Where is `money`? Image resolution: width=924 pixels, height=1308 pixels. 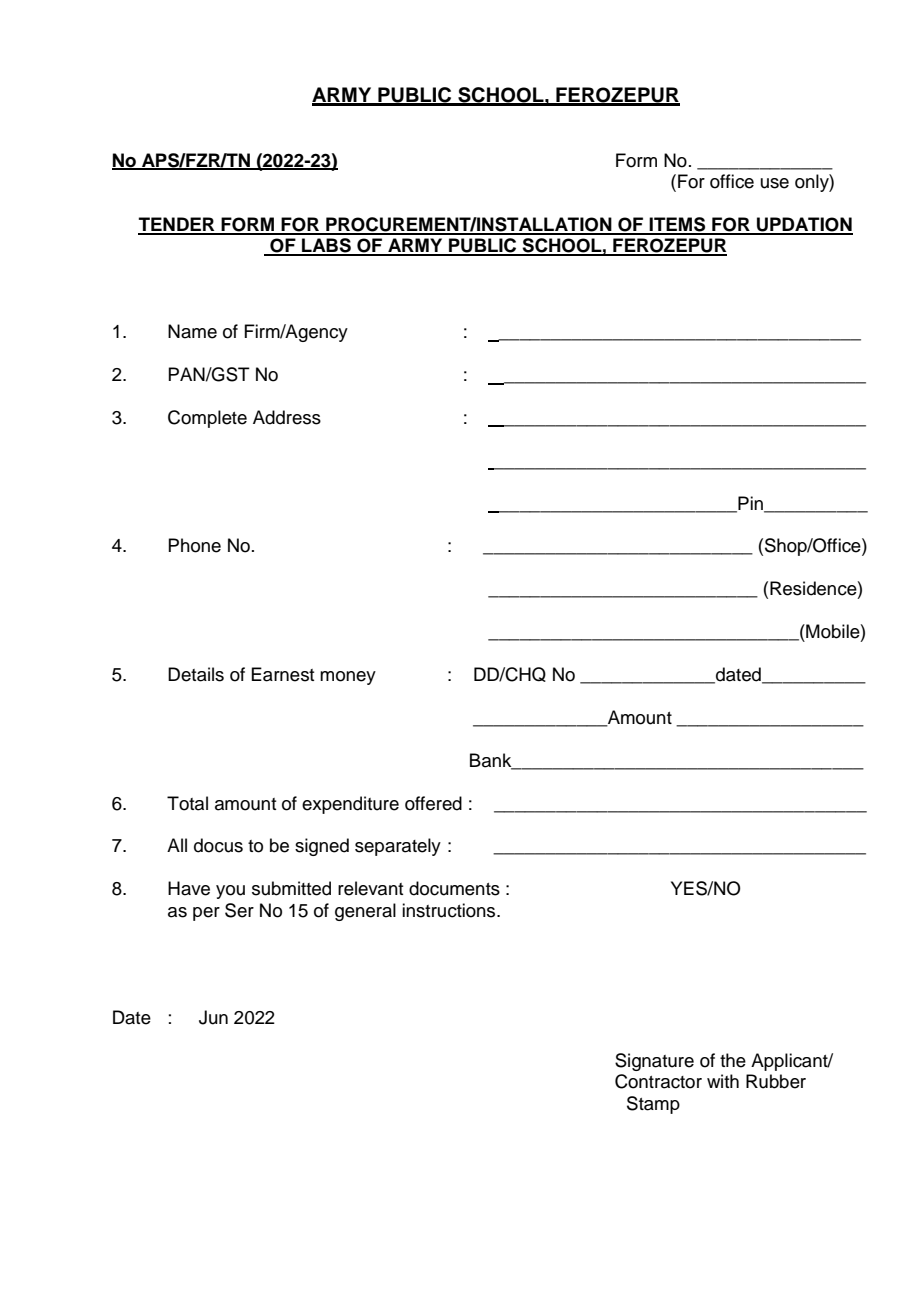
money is located at coordinates (348, 678).
